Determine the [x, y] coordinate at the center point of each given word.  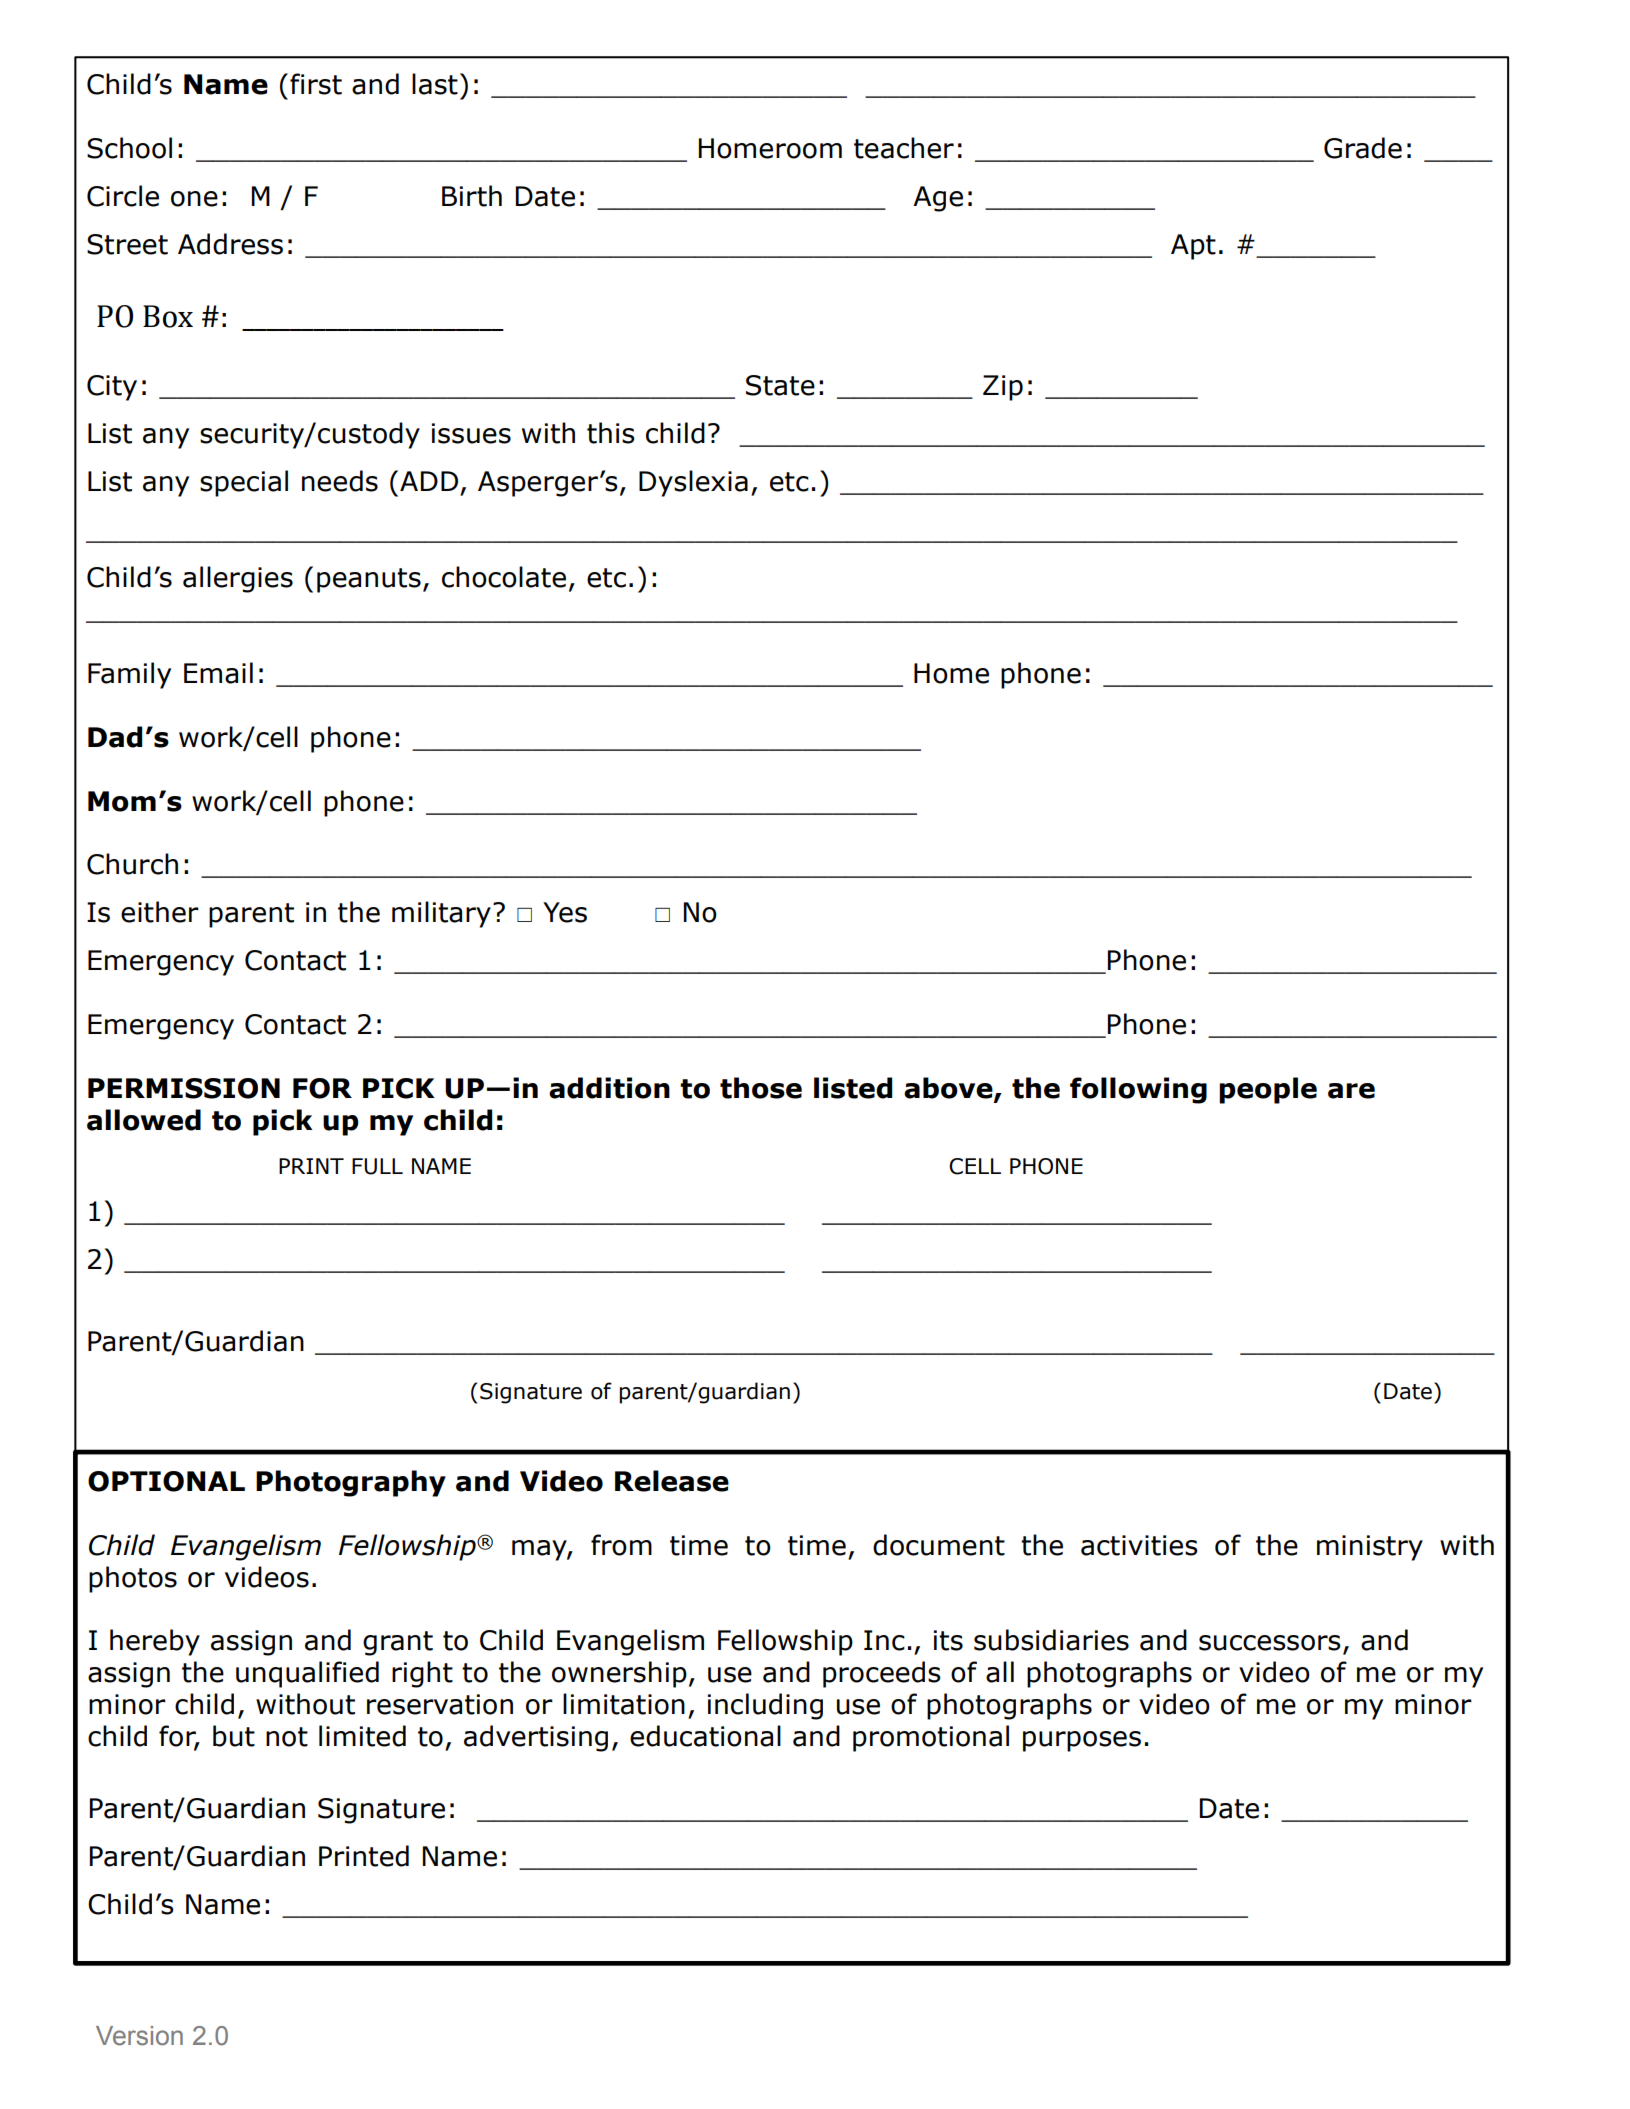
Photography [351, 1483]
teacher [904, 148]
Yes [565, 912]
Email [218, 673]
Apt [1193, 247]
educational [705, 1736]
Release [672, 1481]
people [1268, 1090]
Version [139, 2036]
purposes [1082, 1741]
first [316, 84]
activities [1139, 1545]
